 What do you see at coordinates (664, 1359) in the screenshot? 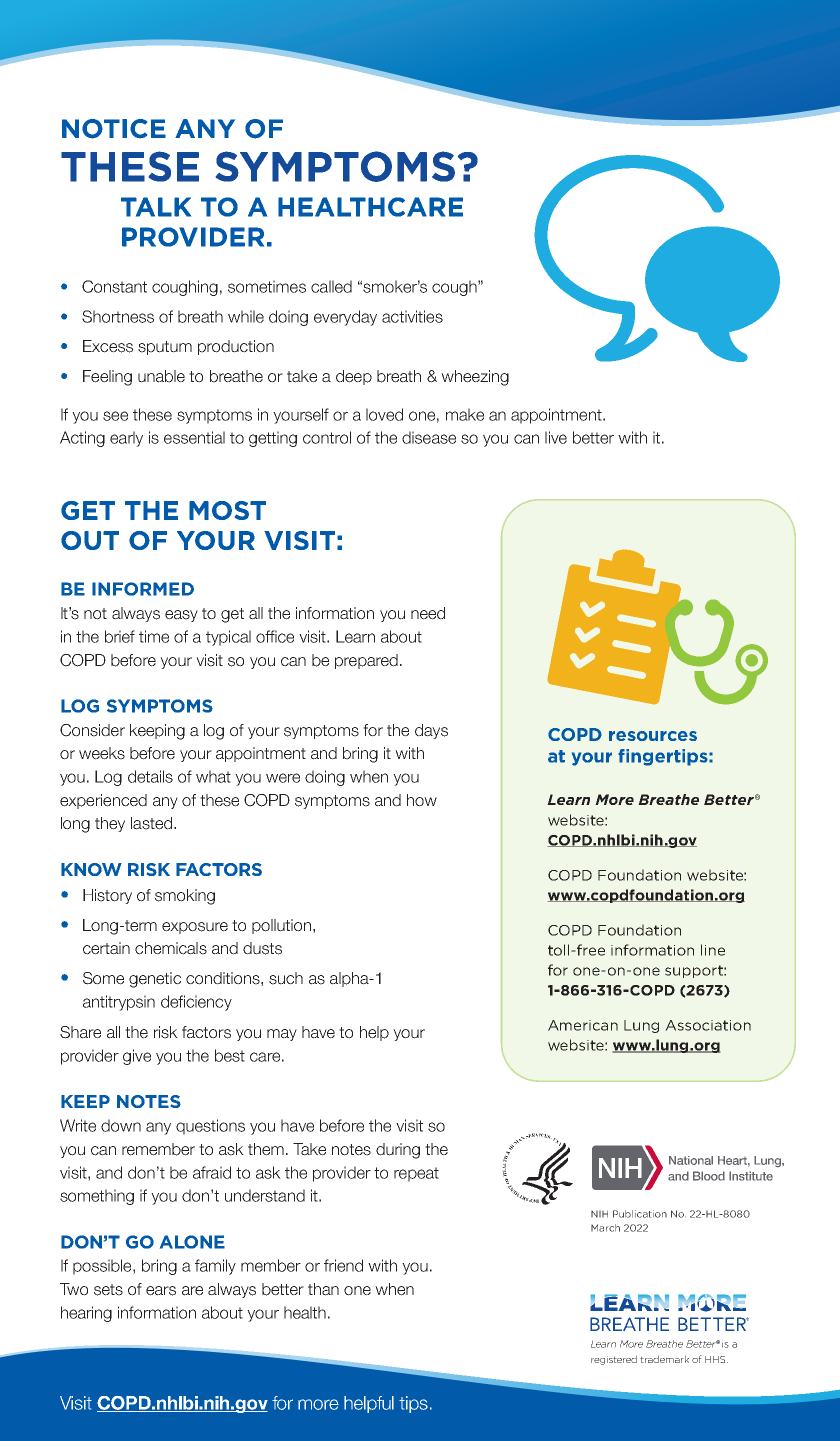
I see `trademark` at bounding box center [664, 1359].
